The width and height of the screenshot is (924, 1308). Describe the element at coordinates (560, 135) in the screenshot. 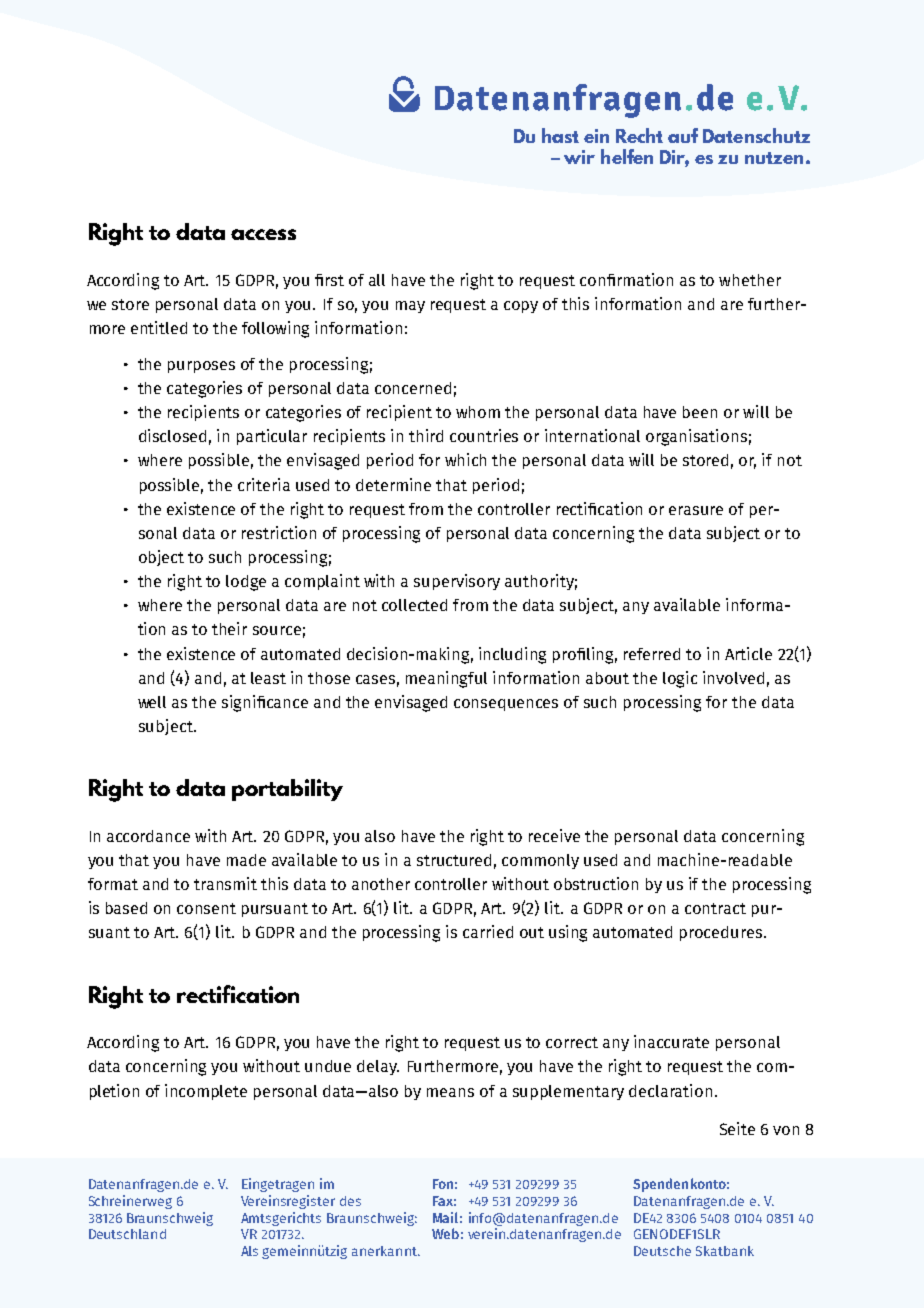

I see `hast` at that location.
